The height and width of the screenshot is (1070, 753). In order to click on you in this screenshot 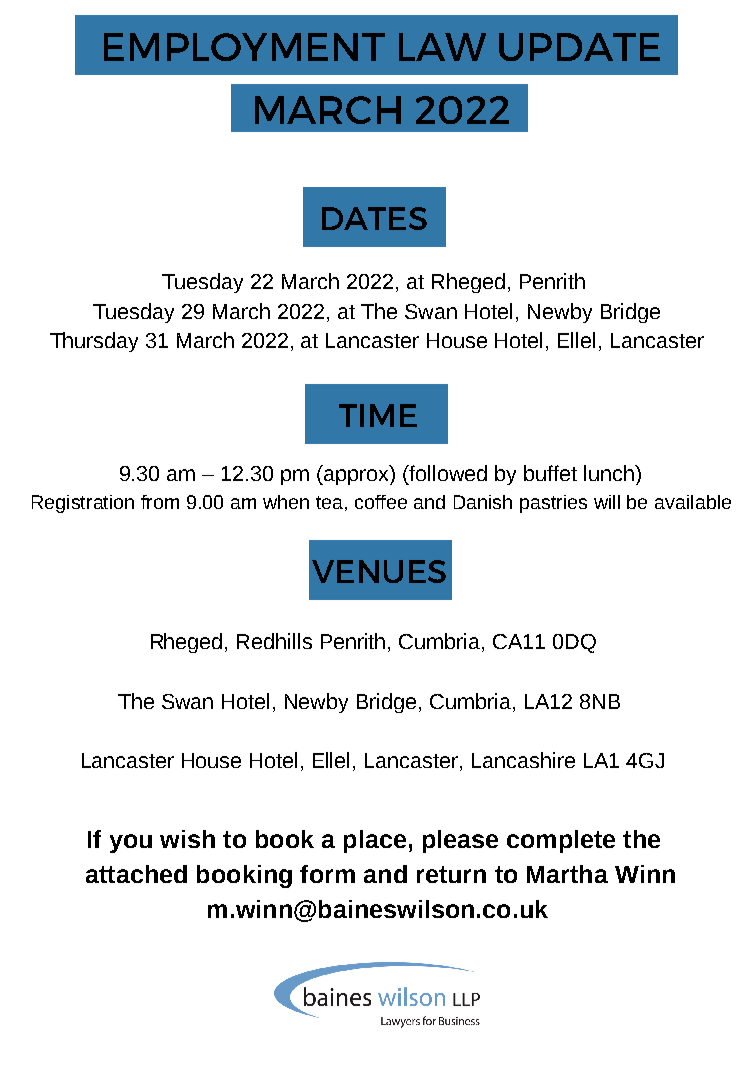, I will do `click(131, 843)`.
